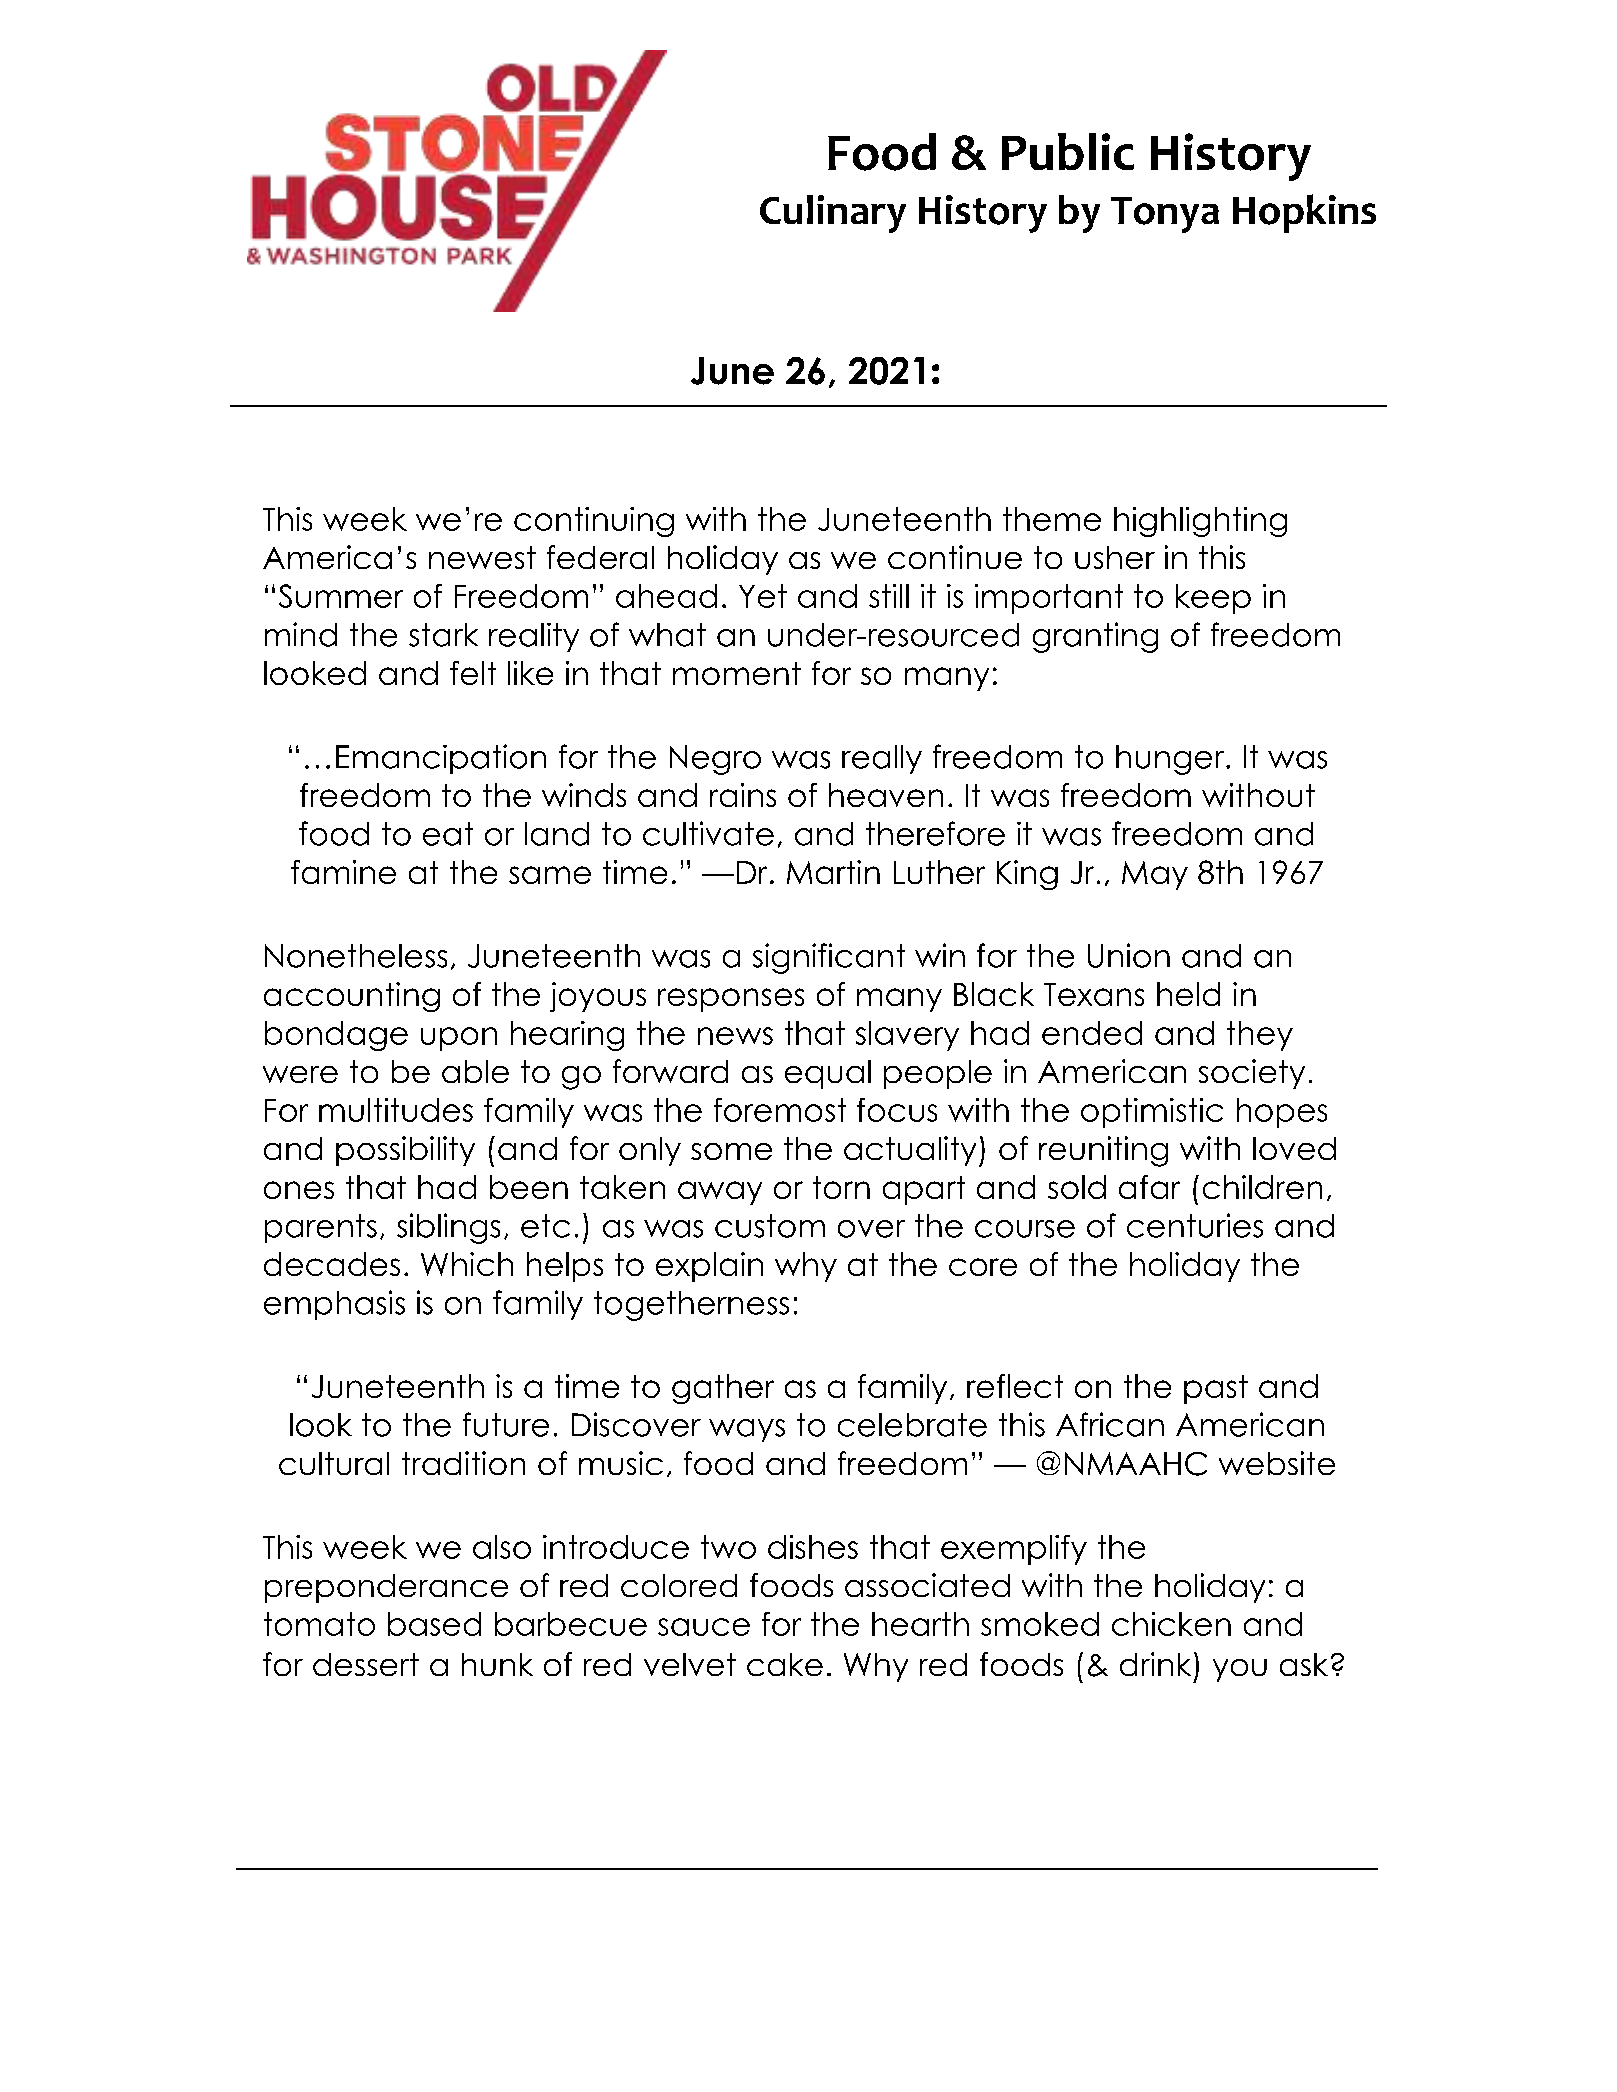 This image has width=1617, height=2092. Describe the element at coordinates (1155, 875) in the image. I see `May` at that location.
